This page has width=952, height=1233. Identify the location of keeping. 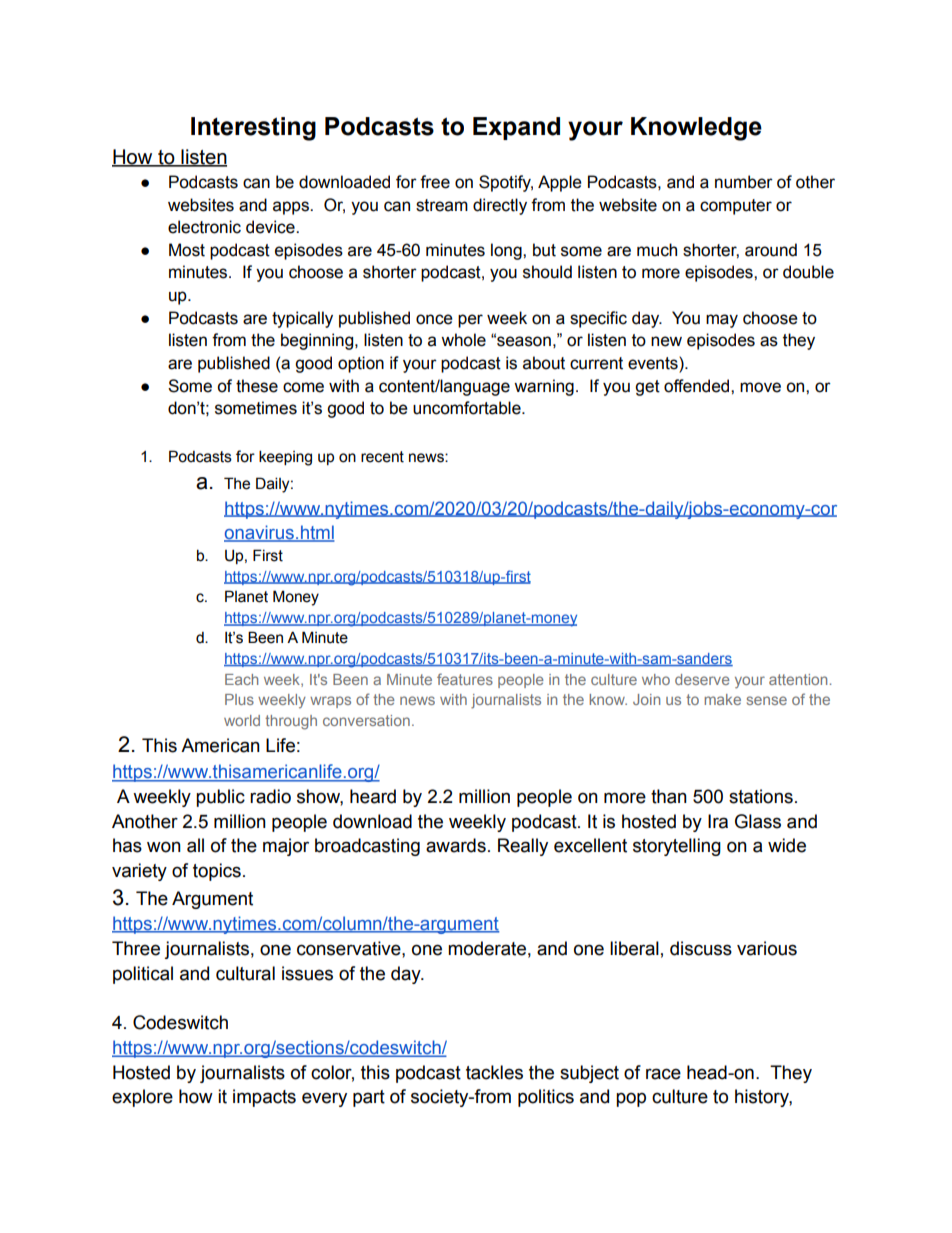
(285, 458).
